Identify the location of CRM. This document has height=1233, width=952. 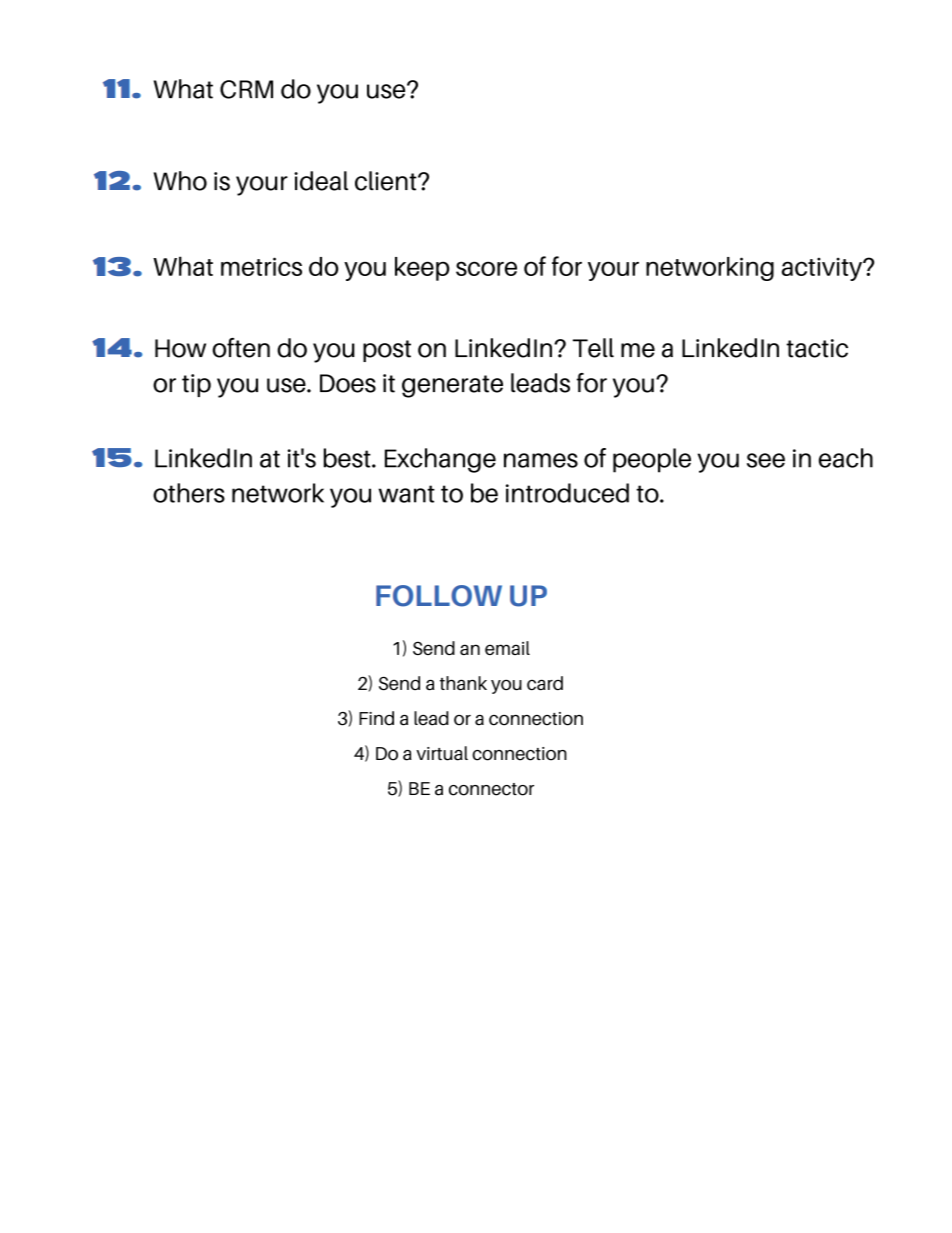
(246, 89).
